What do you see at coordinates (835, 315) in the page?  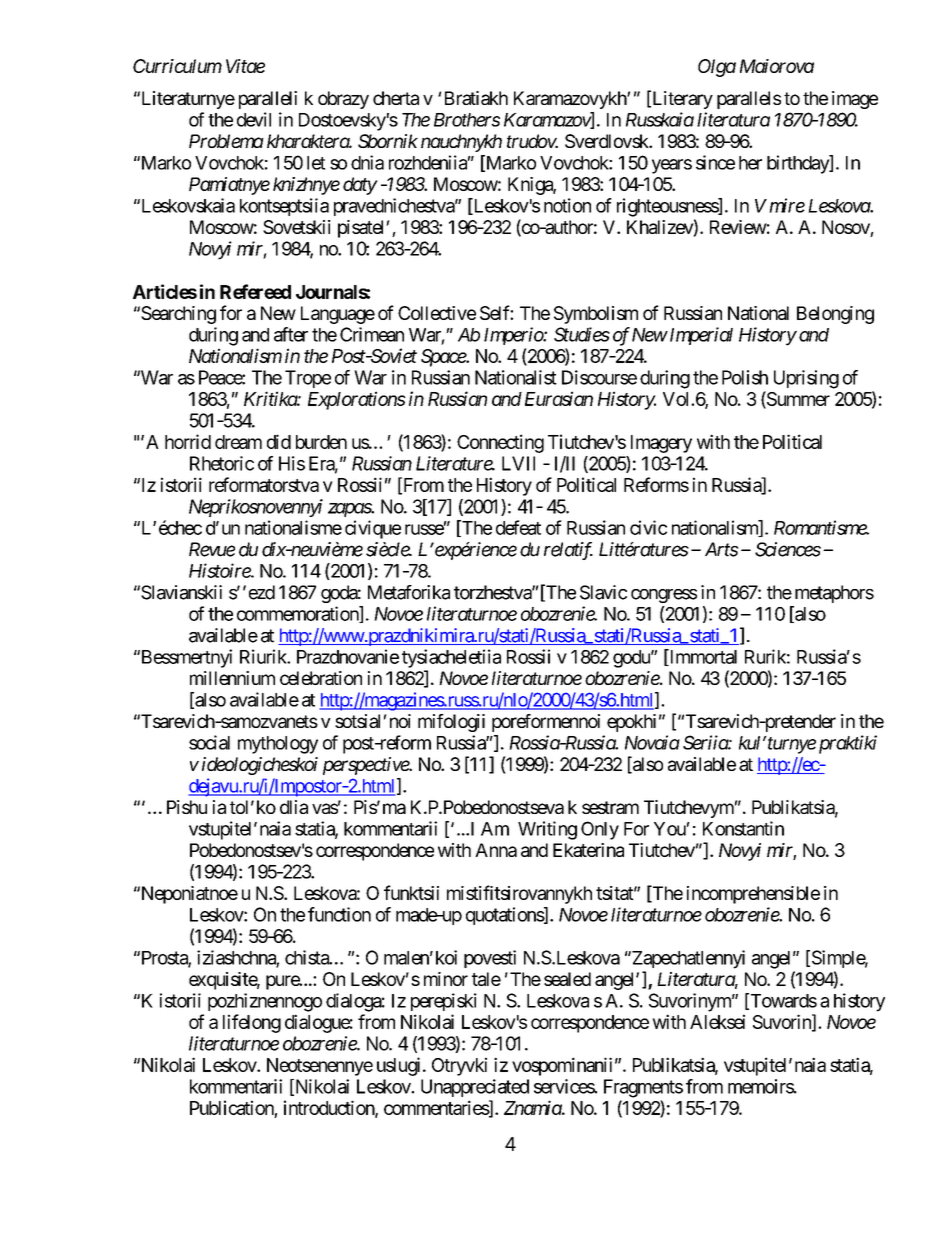 I see `Belonging` at bounding box center [835, 315].
